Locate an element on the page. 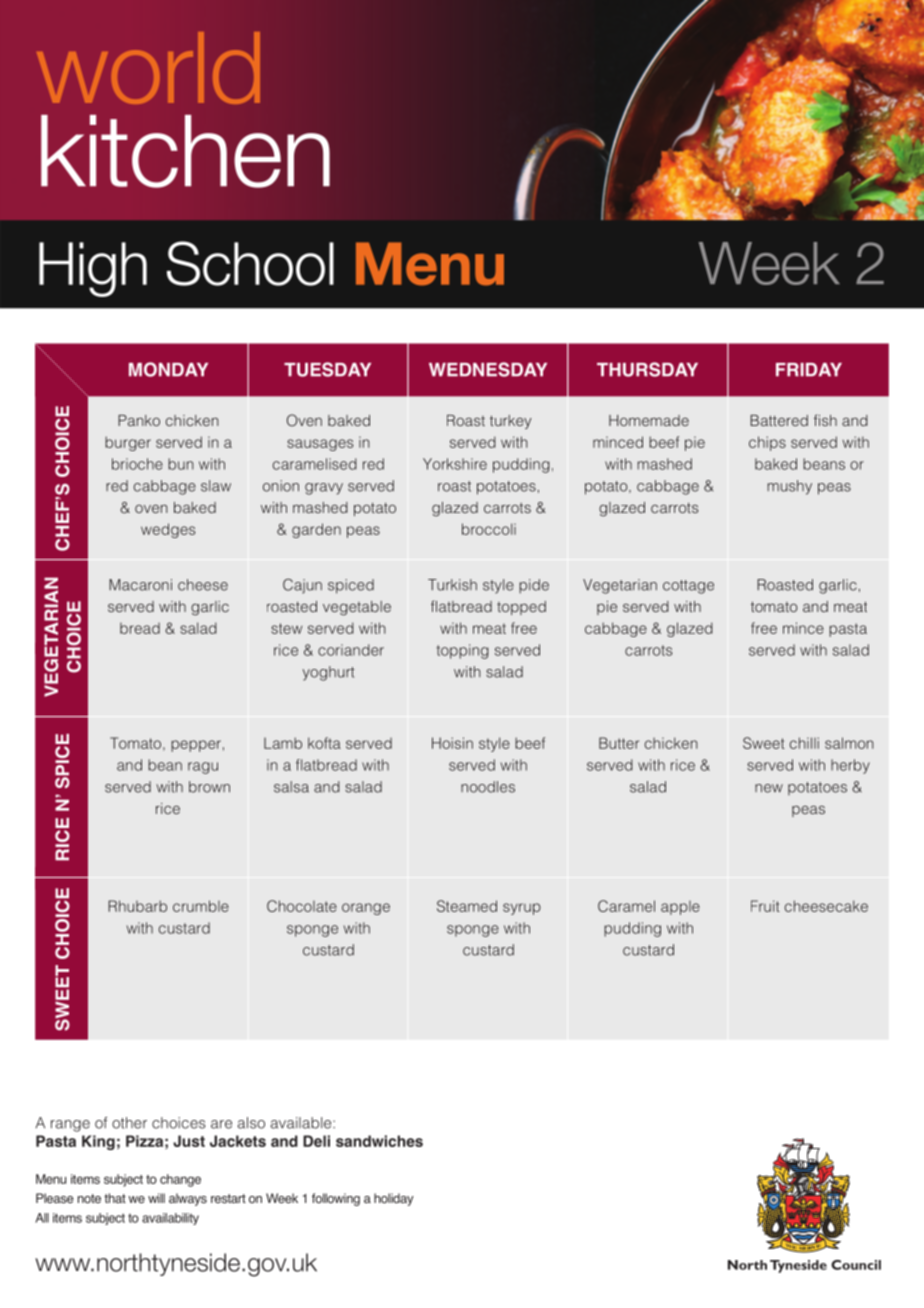 The image size is (924, 1308). Battered is located at coordinates (779, 420).
